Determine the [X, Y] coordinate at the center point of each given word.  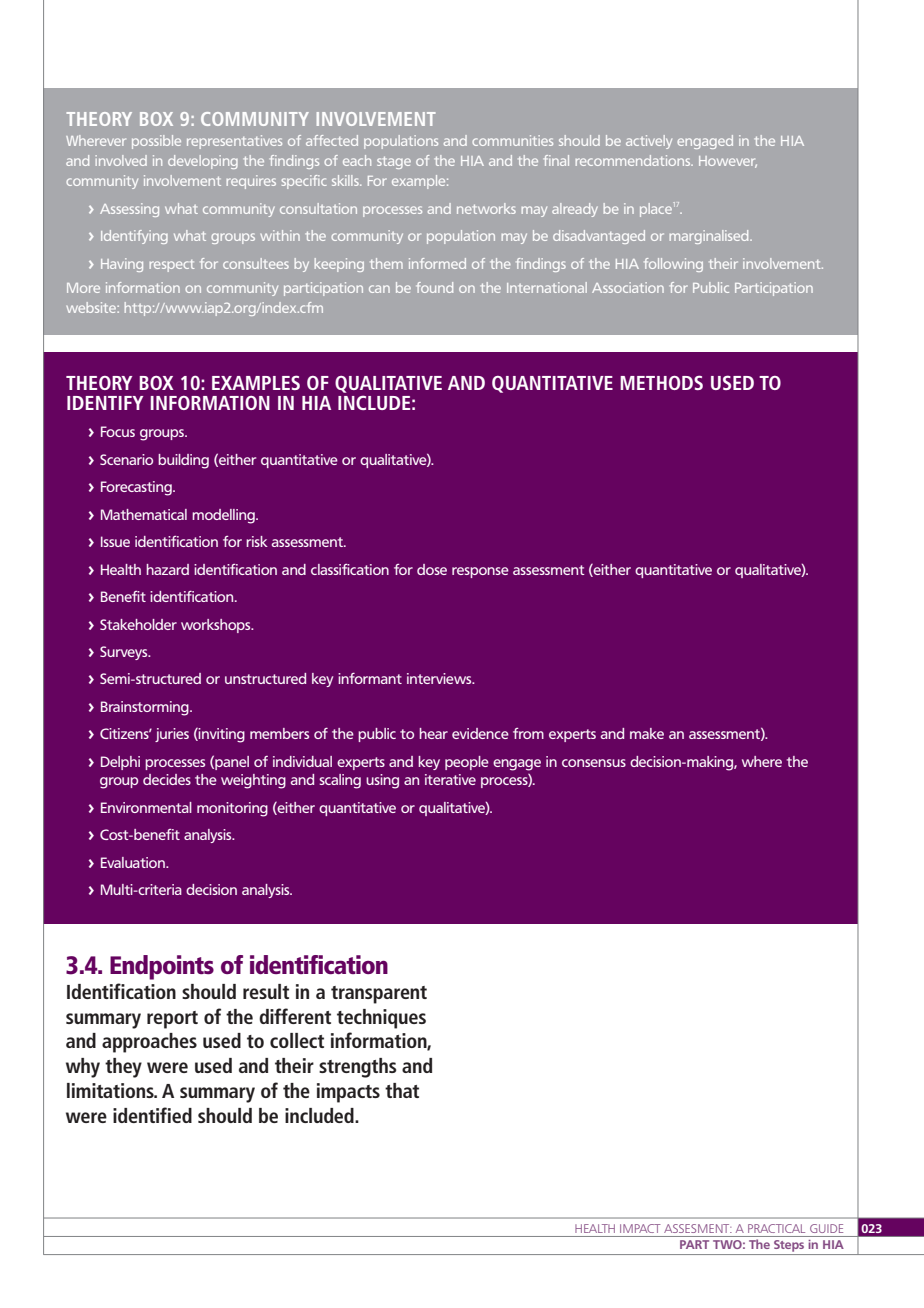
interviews [440, 678]
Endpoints [162, 967]
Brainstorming [146, 708]
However [728, 162]
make [647, 733]
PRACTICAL [776, 1228]
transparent [379, 995]
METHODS [661, 382]
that [402, 1090]
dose [432, 569]
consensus [594, 763]
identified [152, 1115]
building [183, 461]
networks [486, 208]
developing [203, 162]
